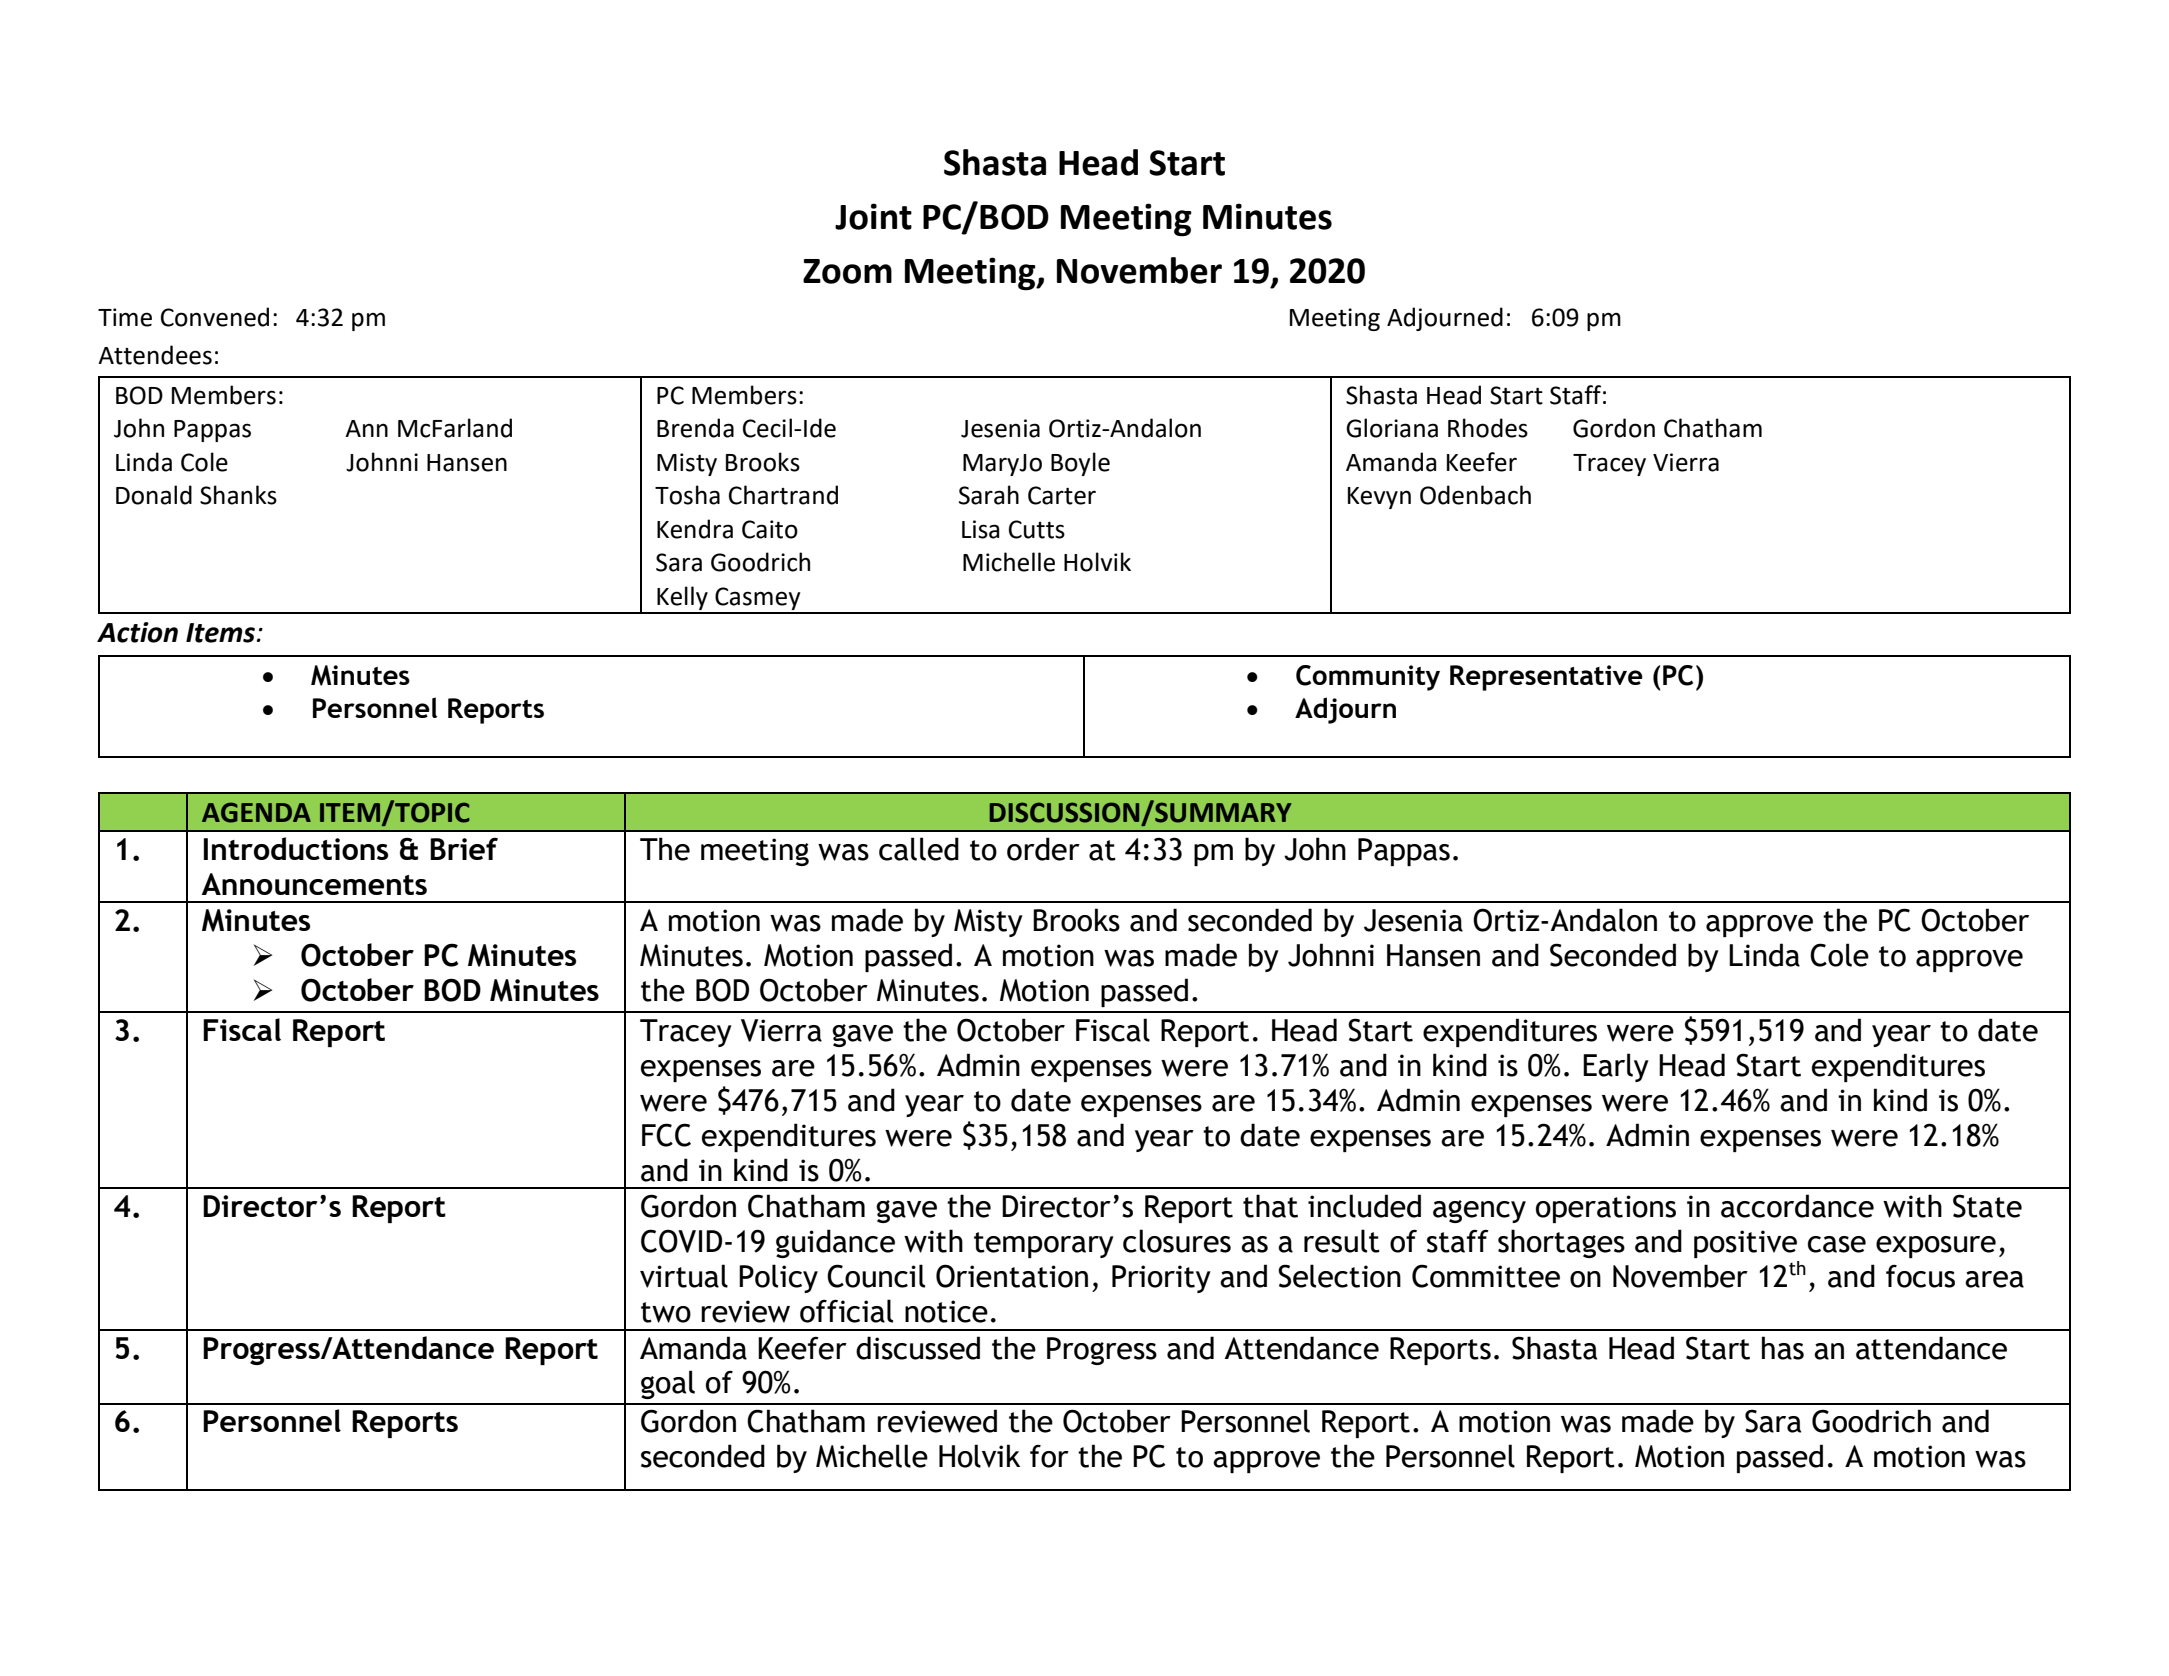  Describe the element at coordinates (668, 1384) in the screenshot. I see `goal` at that location.
